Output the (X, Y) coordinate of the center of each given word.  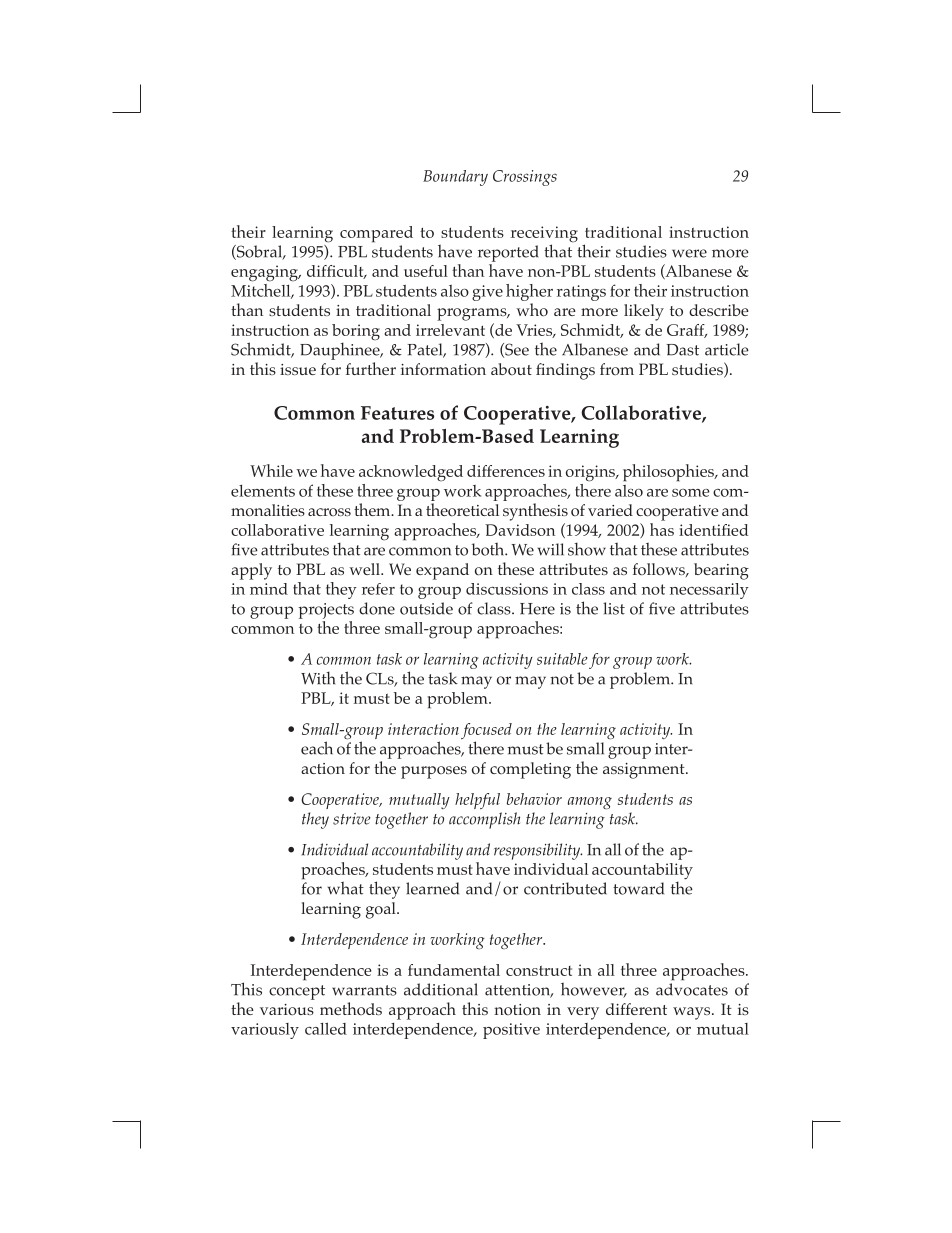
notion (517, 1009)
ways (693, 1013)
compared (376, 234)
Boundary (455, 178)
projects (326, 611)
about (511, 369)
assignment (645, 771)
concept (297, 992)
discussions (507, 589)
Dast (682, 350)
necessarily (709, 591)
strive (352, 819)
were (689, 253)
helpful (477, 801)
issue (298, 369)
